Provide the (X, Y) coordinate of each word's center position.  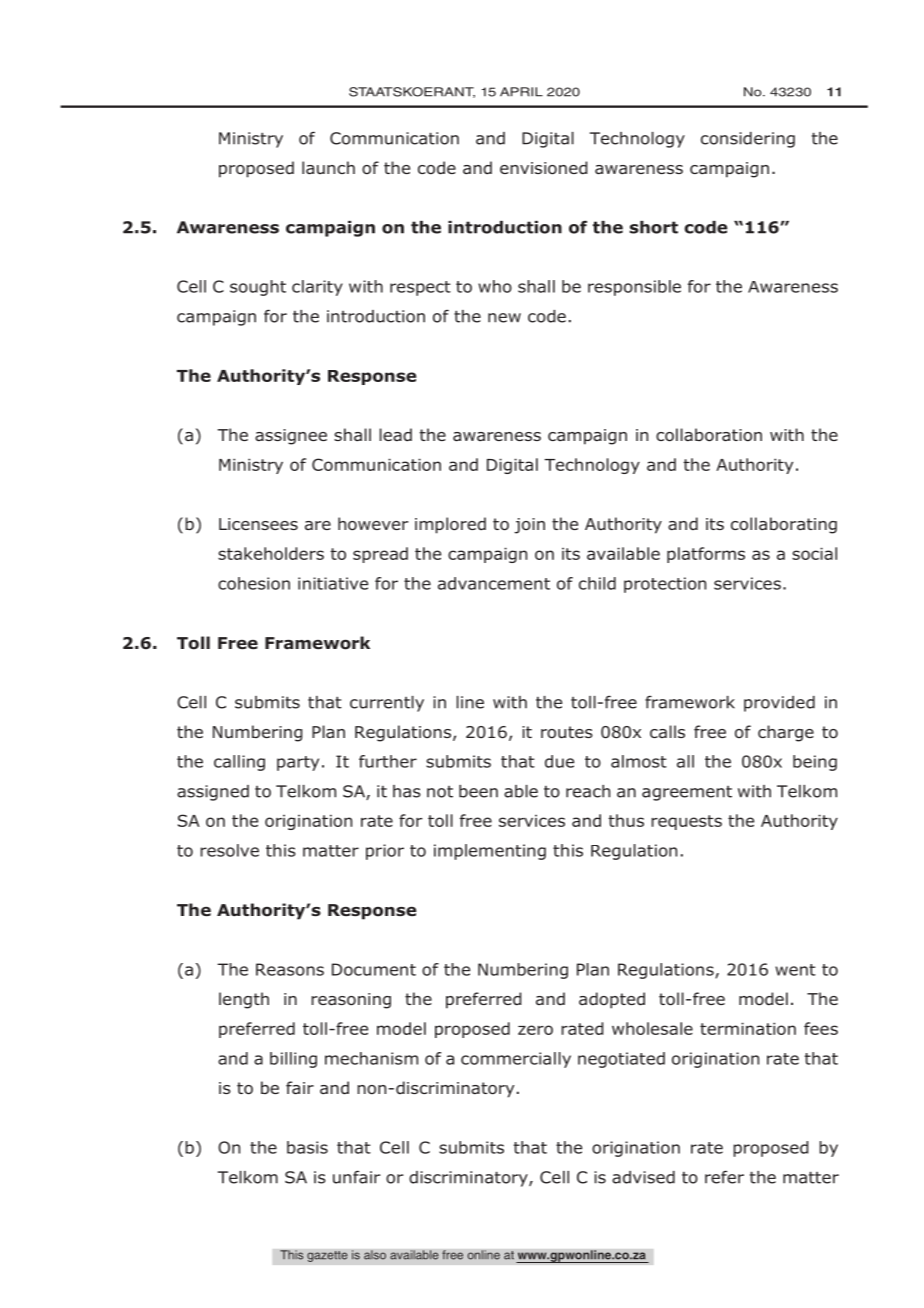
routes (567, 732)
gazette (327, 1256)
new (504, 318)
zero (535, 1030)
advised (643, 1177)
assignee (291, 437)
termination (748, 1028)
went (795, 970)
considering (748, 140)
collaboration (709, 435)
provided (779, 704)
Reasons (290, 969)
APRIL (521, 92)
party (298, 763)
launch (328, 167)
